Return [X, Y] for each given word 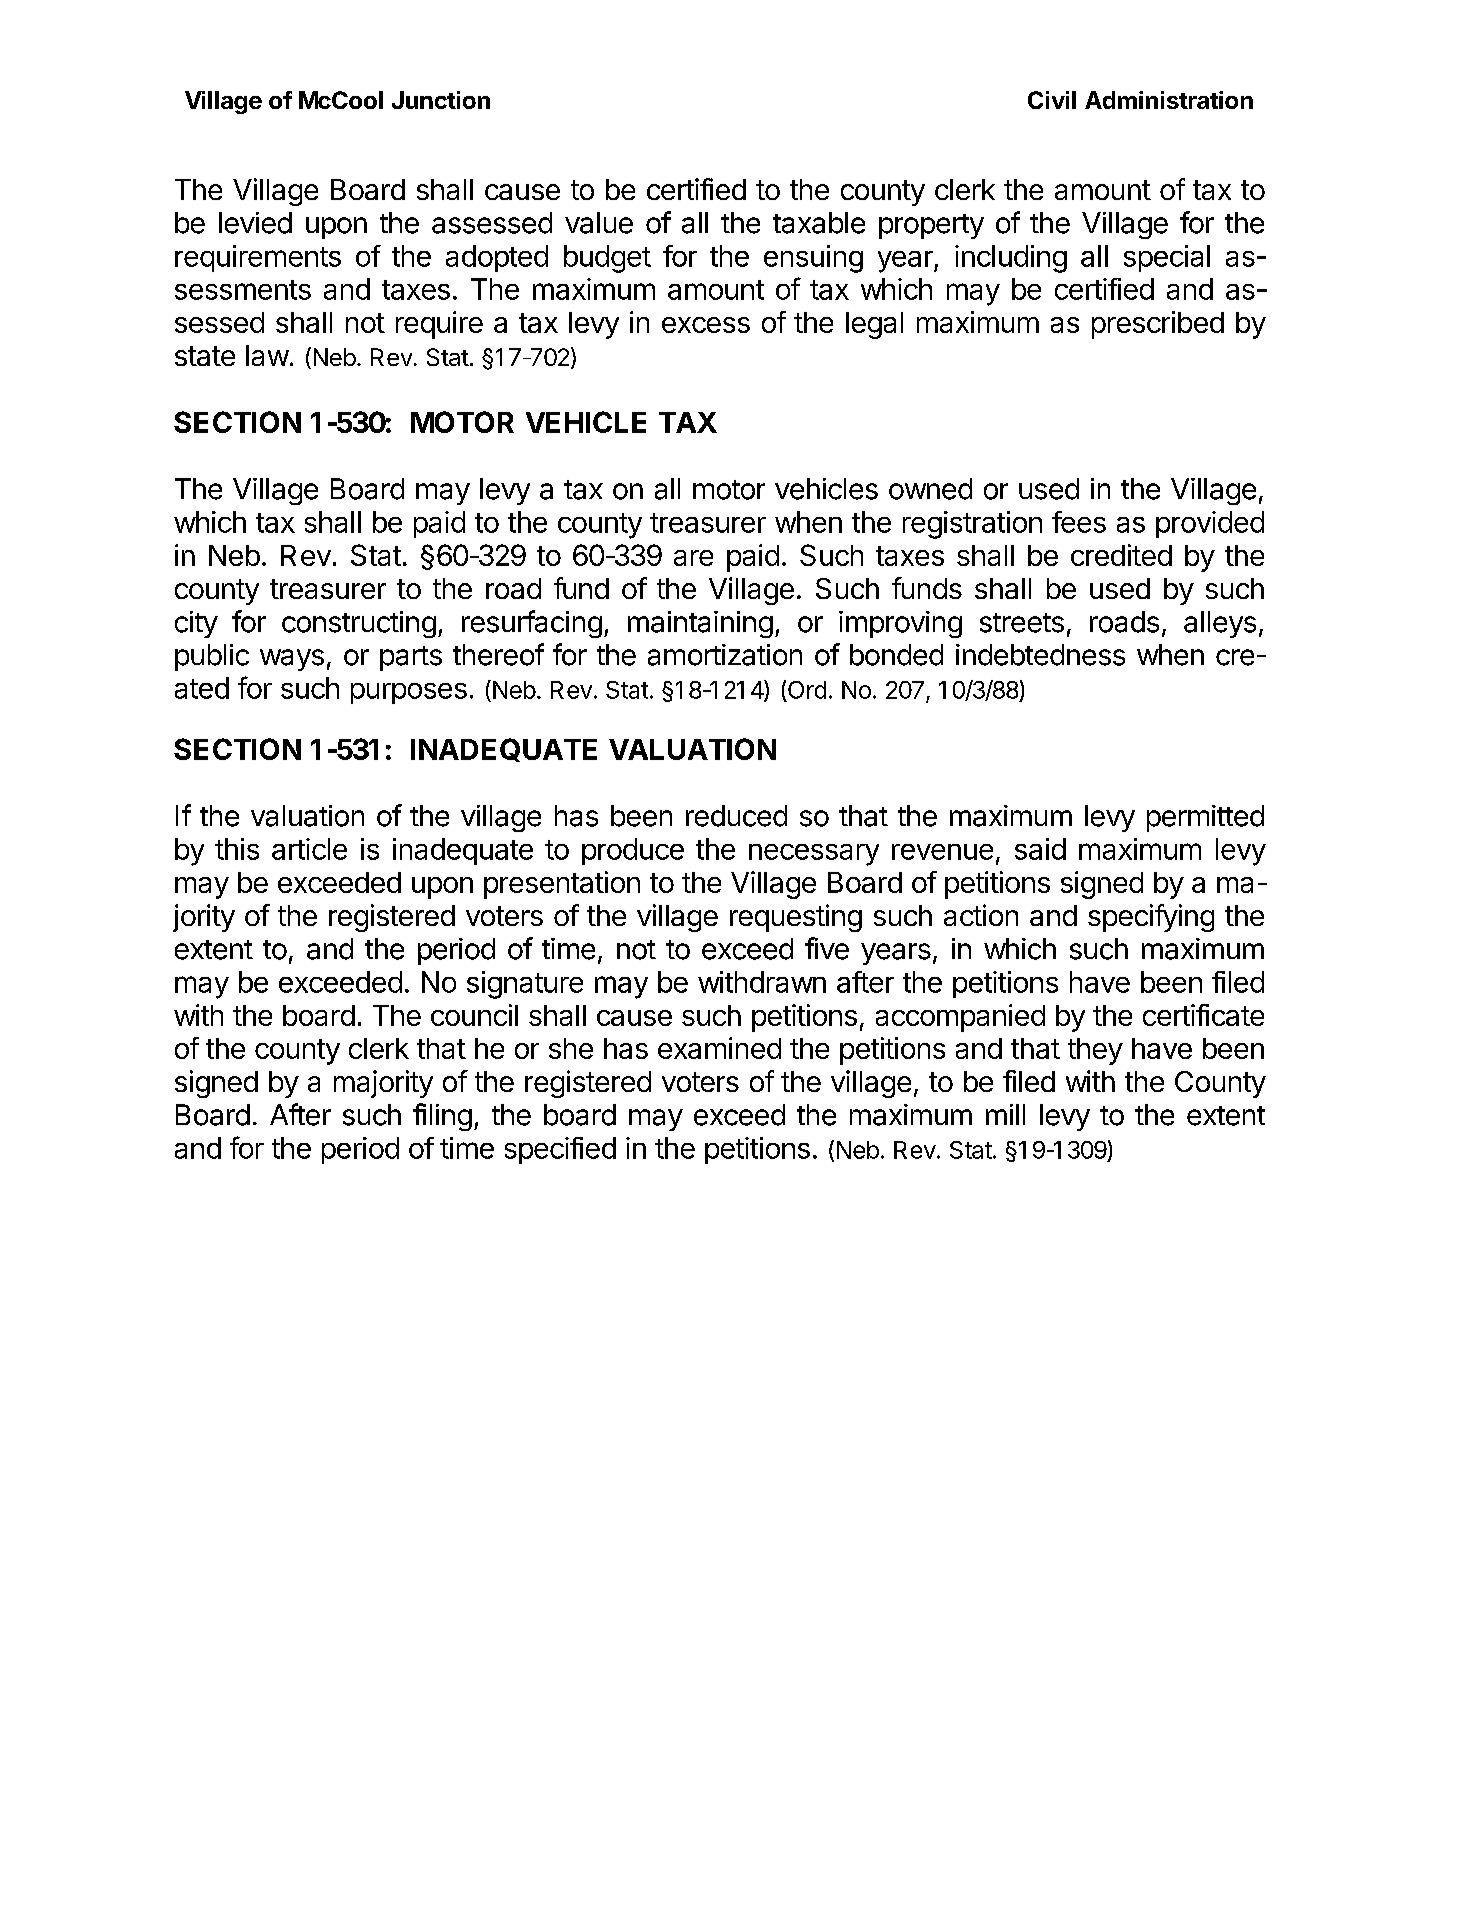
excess [706, 325]
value [599, 223]
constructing [359, 624]
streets [1022, 623]
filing [442, 1117]
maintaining [700, 624]
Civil [1052, 100]
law [267, 355]
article [309, 849]
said [1040, 849]
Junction [441, 100]
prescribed [1158, 325]
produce [633, 851]
